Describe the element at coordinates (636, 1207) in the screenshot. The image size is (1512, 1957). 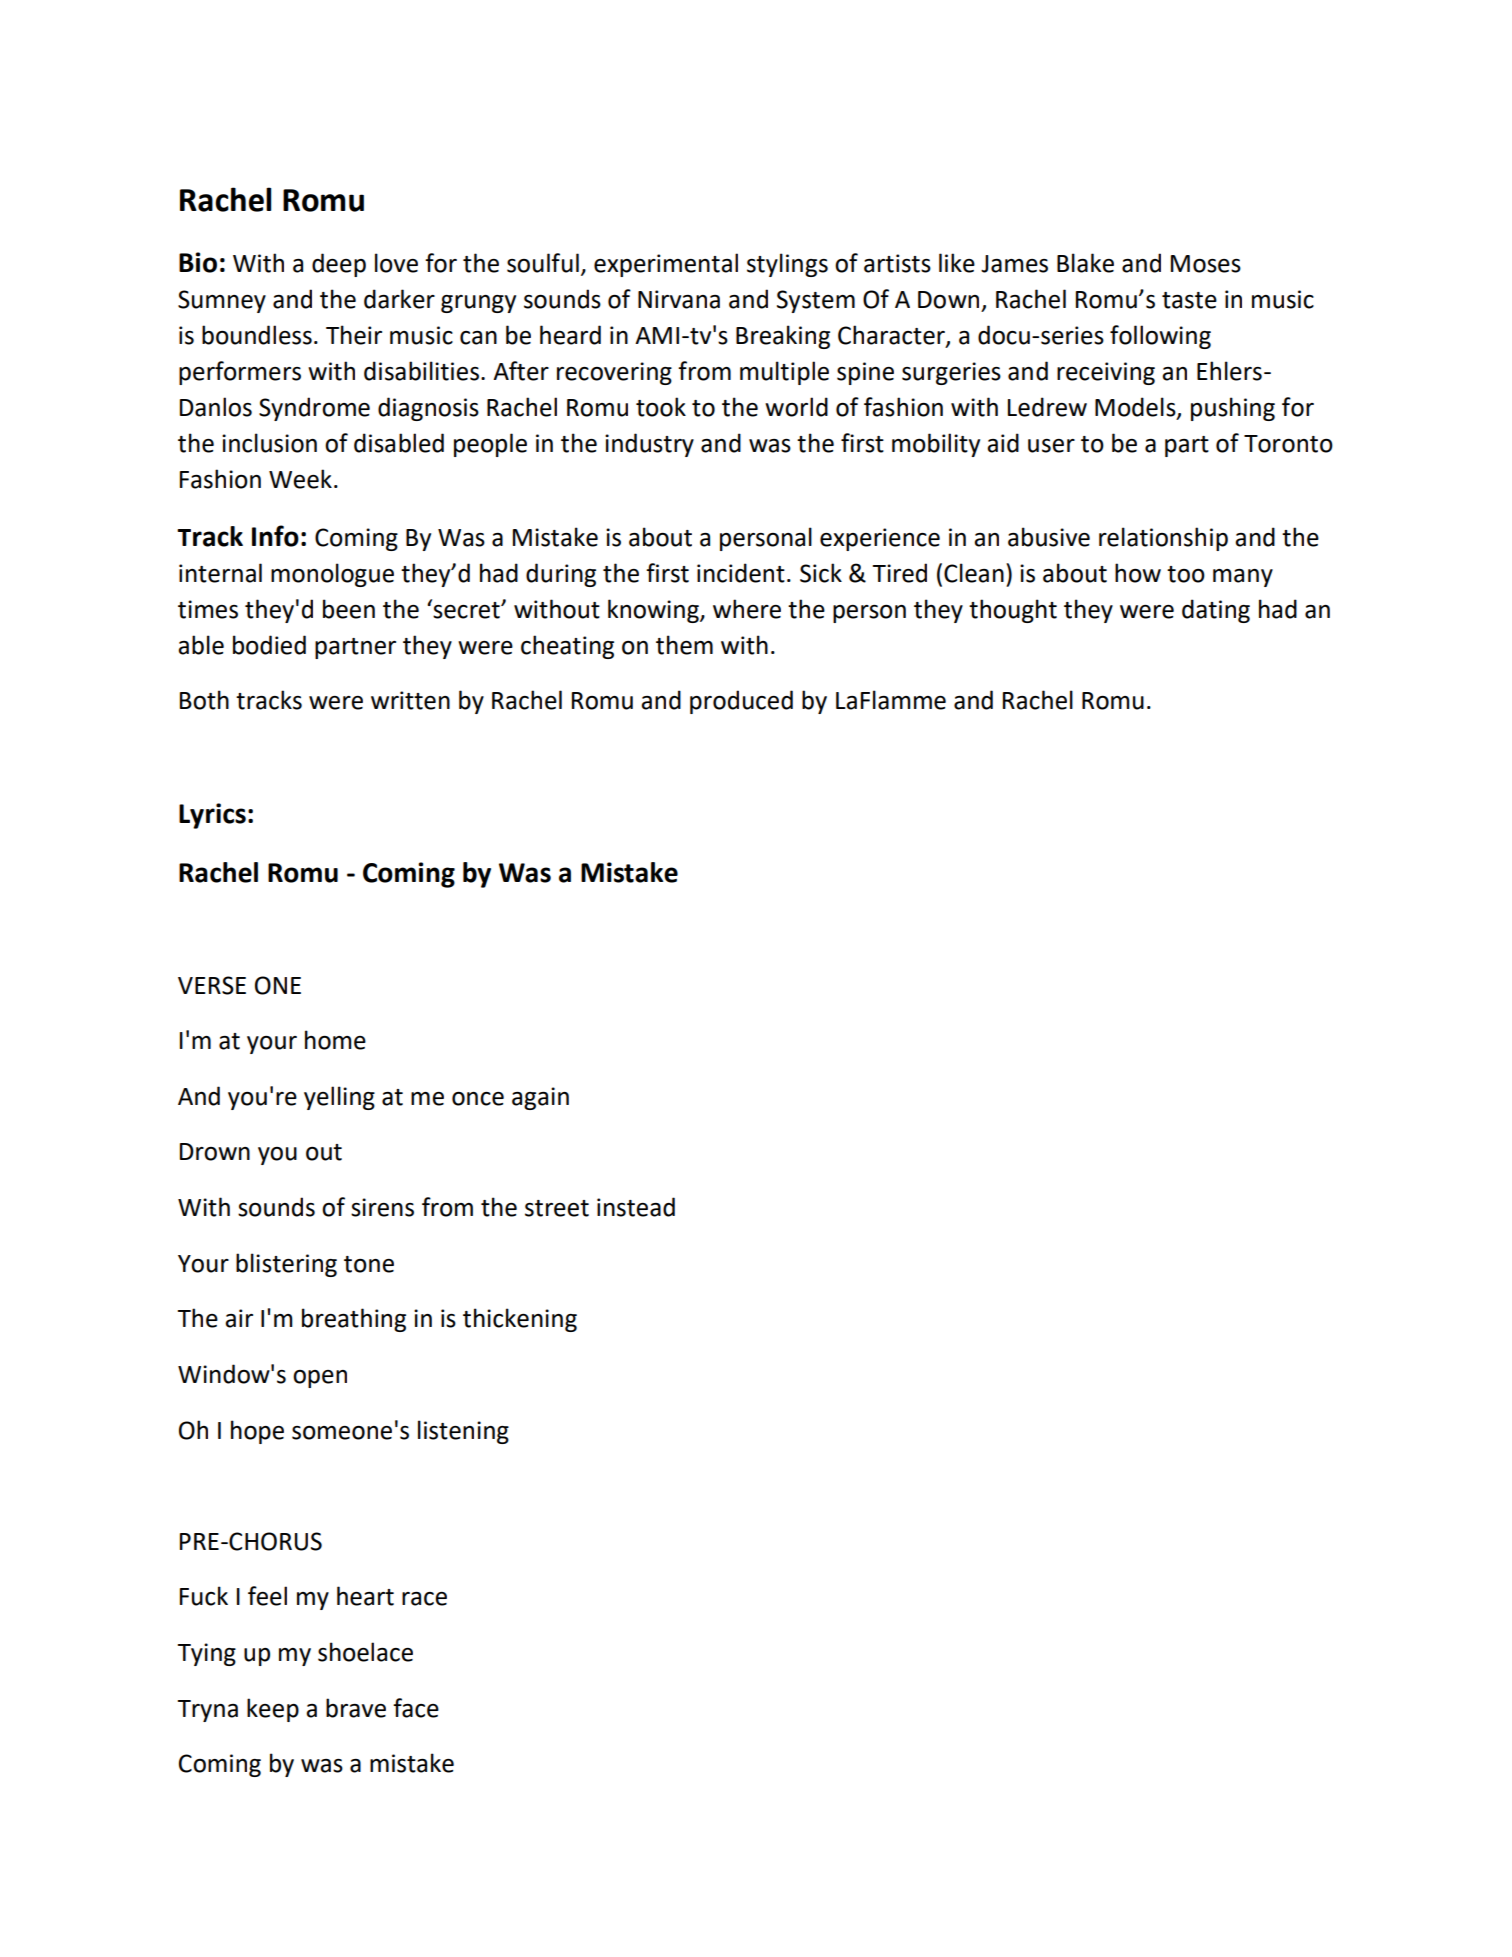
I see `instead` at that location.
